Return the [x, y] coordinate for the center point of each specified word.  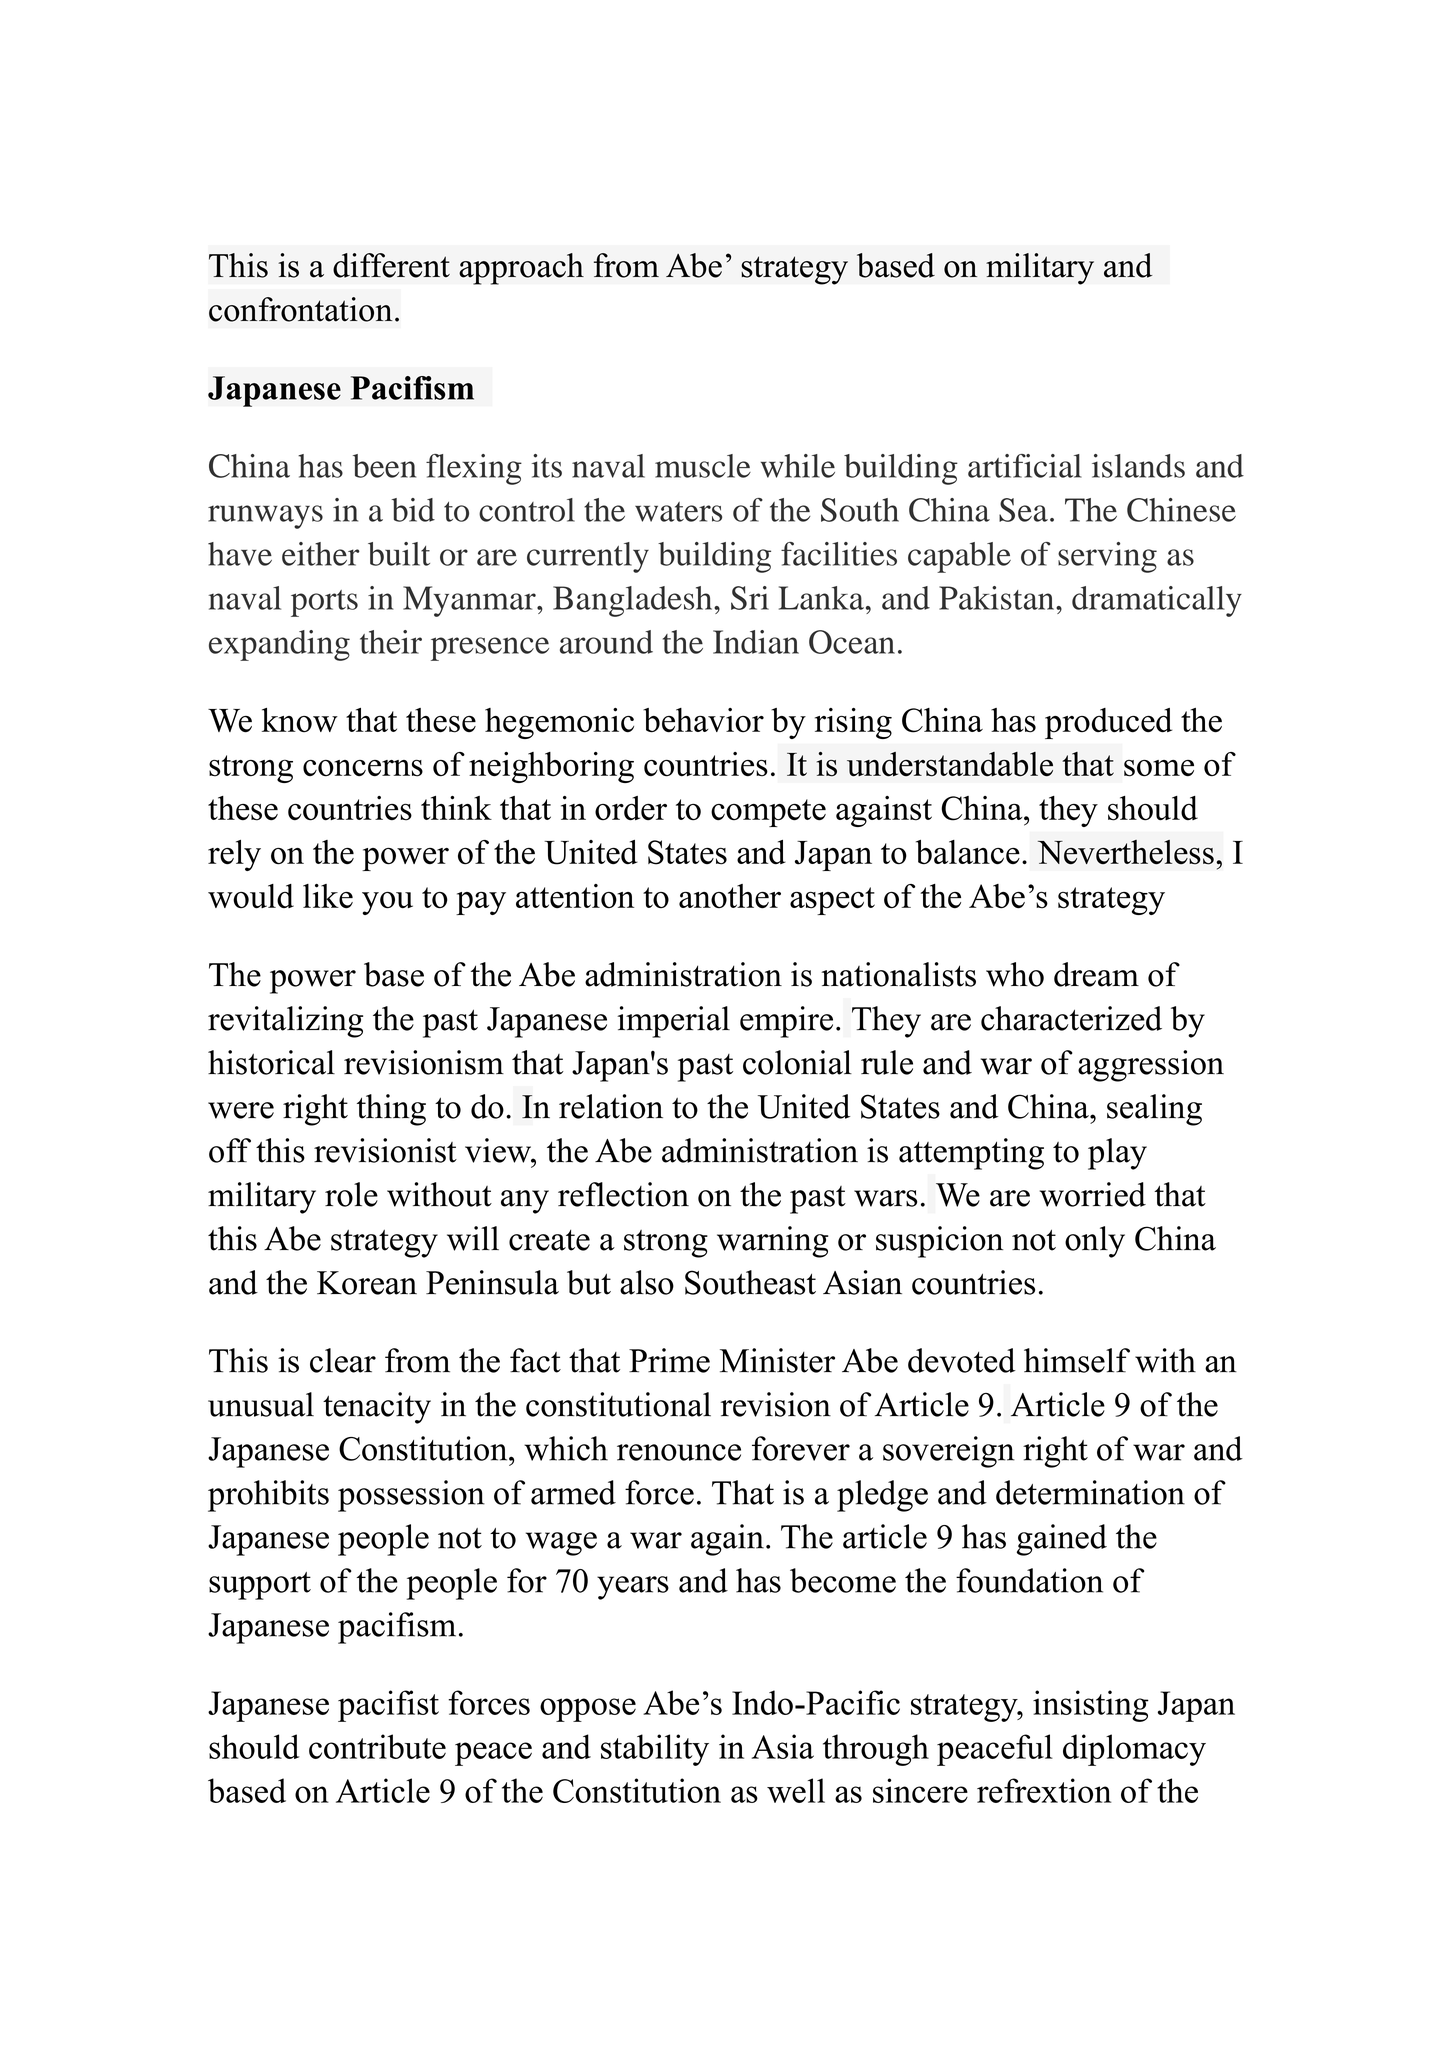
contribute [377, 1746]
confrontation [301, 309]
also [647, 1282]
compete [768, 813]
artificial [1025, 466]
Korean [367, 1283]
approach [521, 269]
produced [1108, 723]
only [1095, 1242]
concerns [363, 768]
